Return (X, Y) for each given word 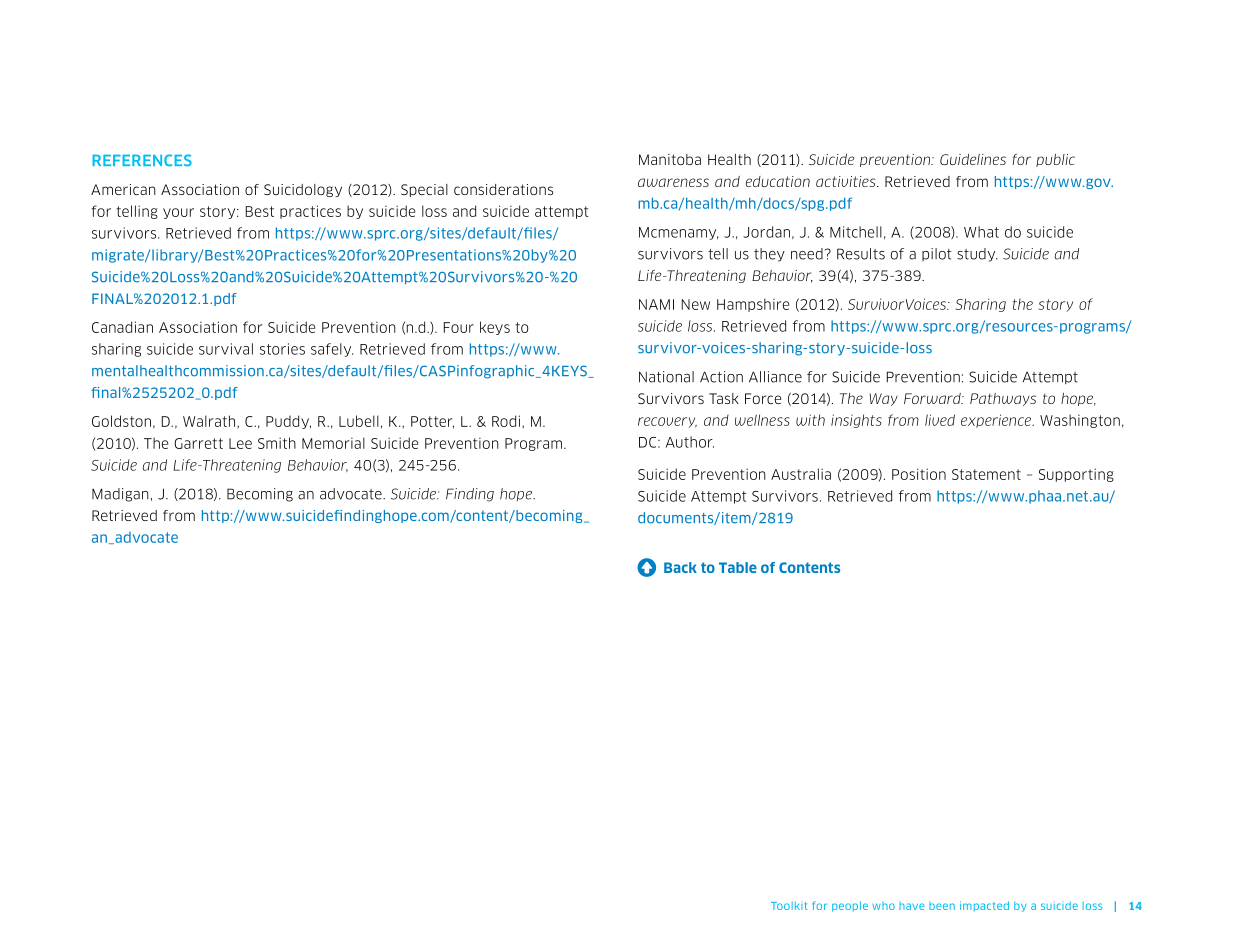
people (850, 906)
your (178, 213)
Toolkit (789, 905)
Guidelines (973, 159)
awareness (673, 182)
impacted (984, 906)
